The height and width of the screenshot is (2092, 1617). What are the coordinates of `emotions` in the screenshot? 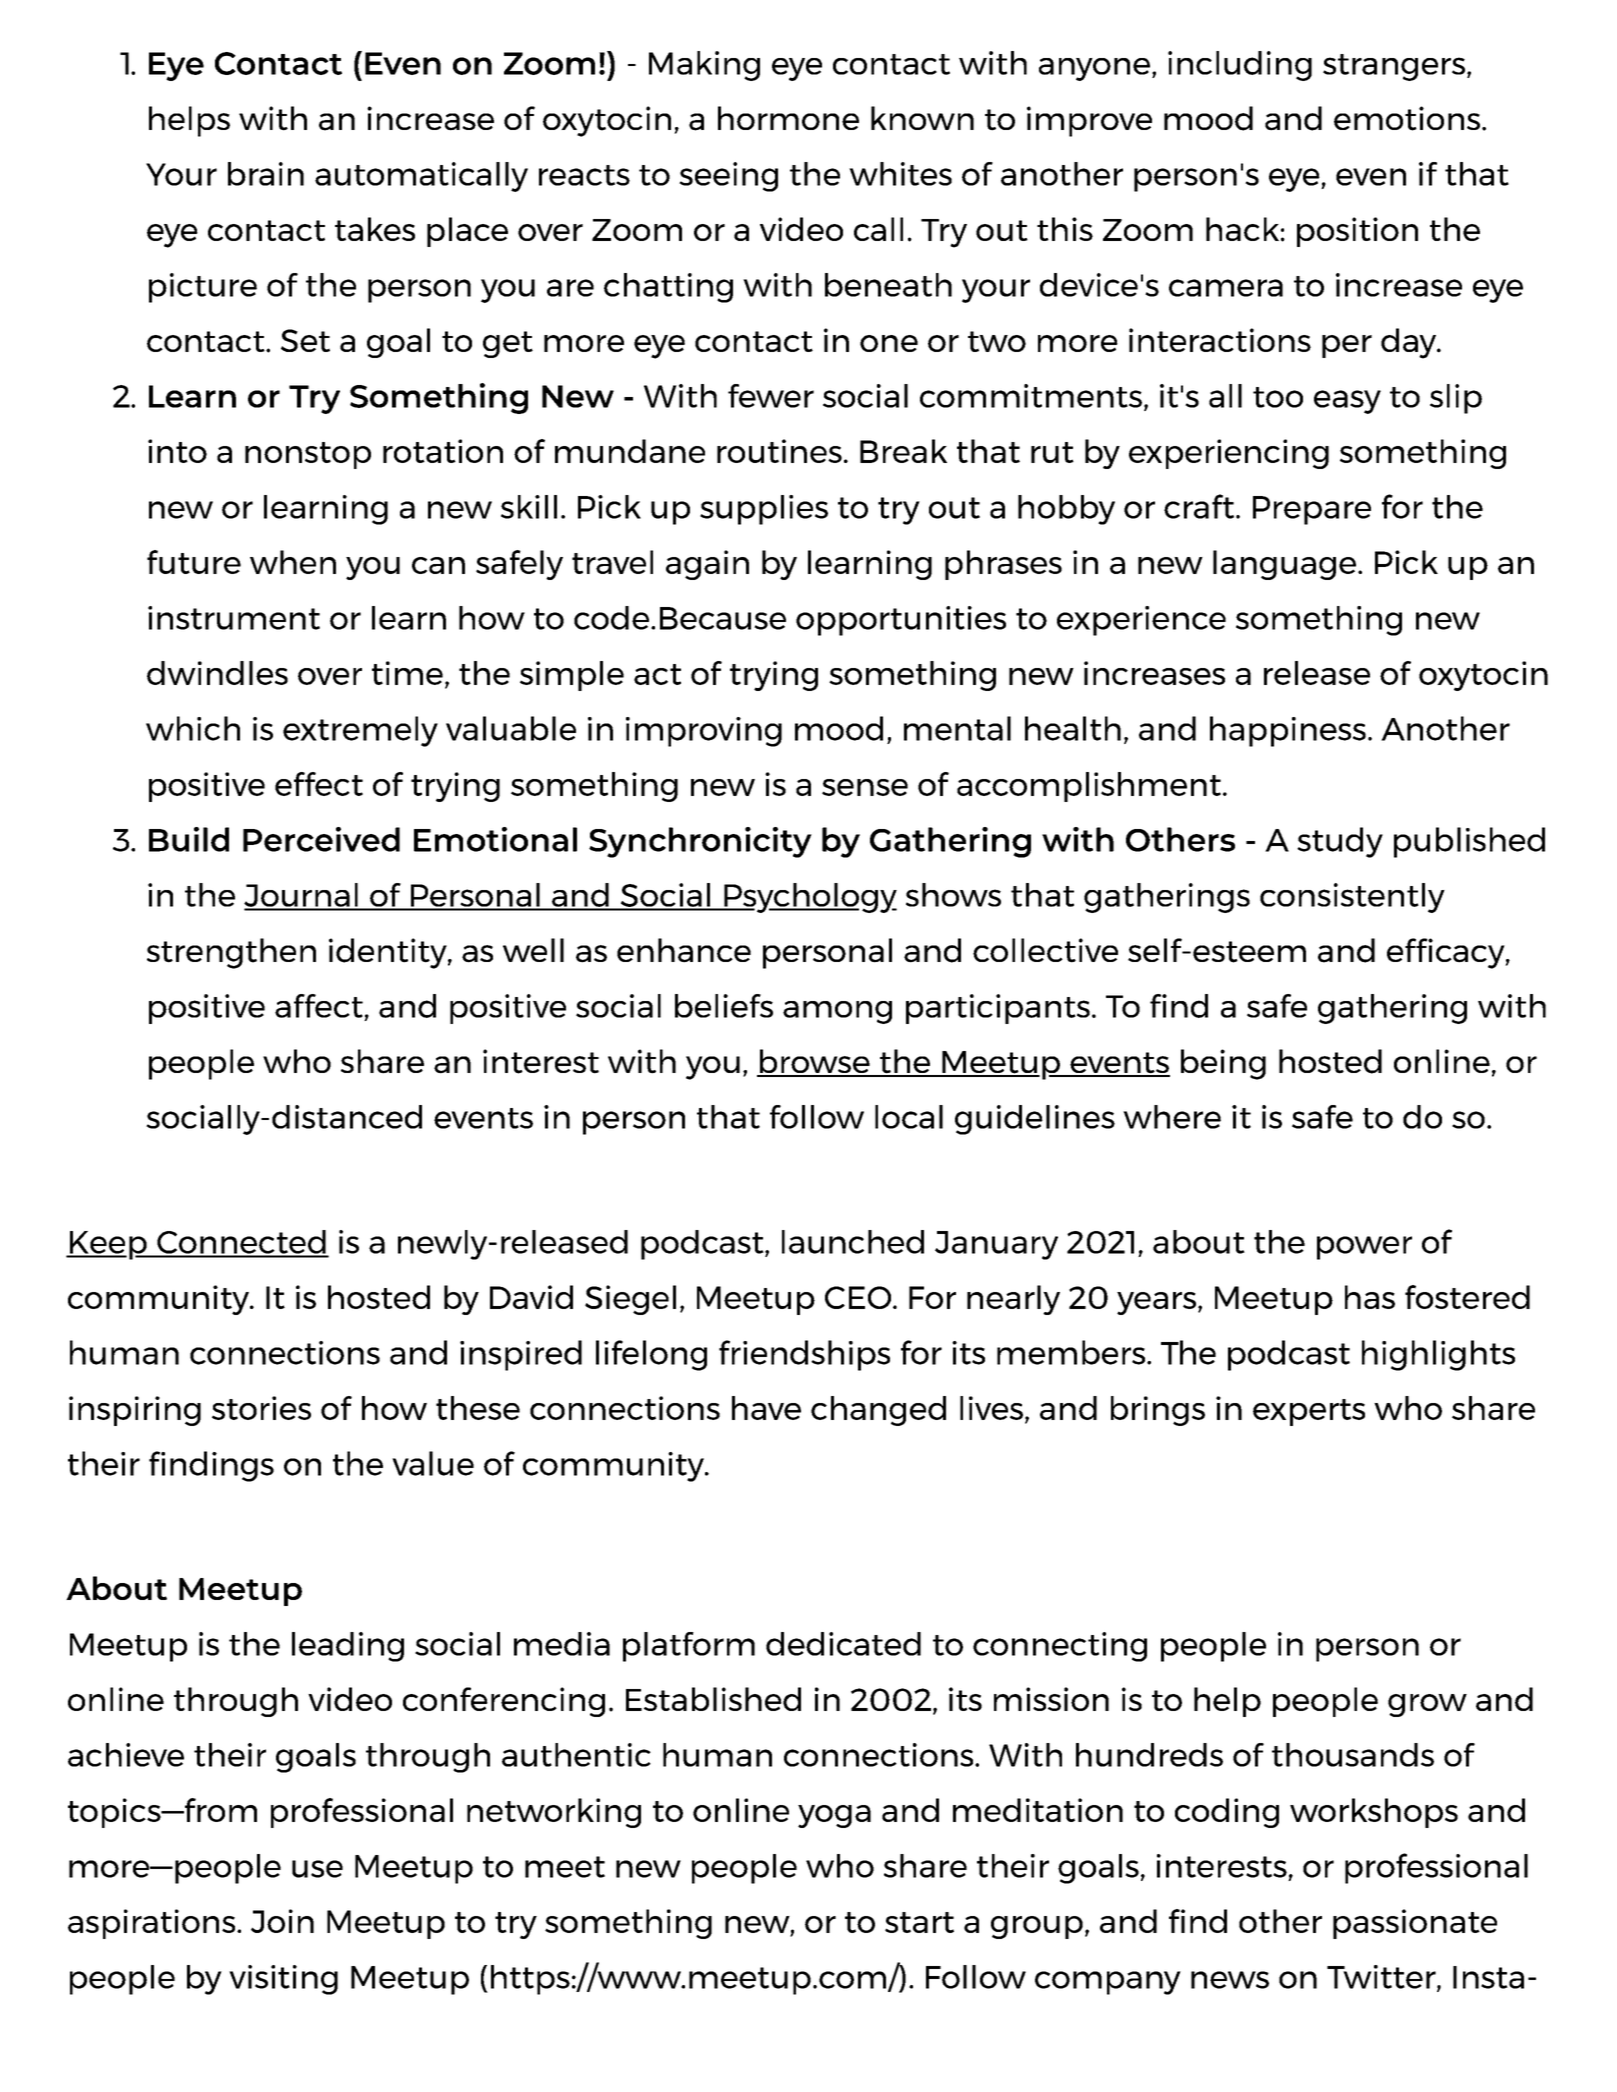 It's located at (1407, 118).
